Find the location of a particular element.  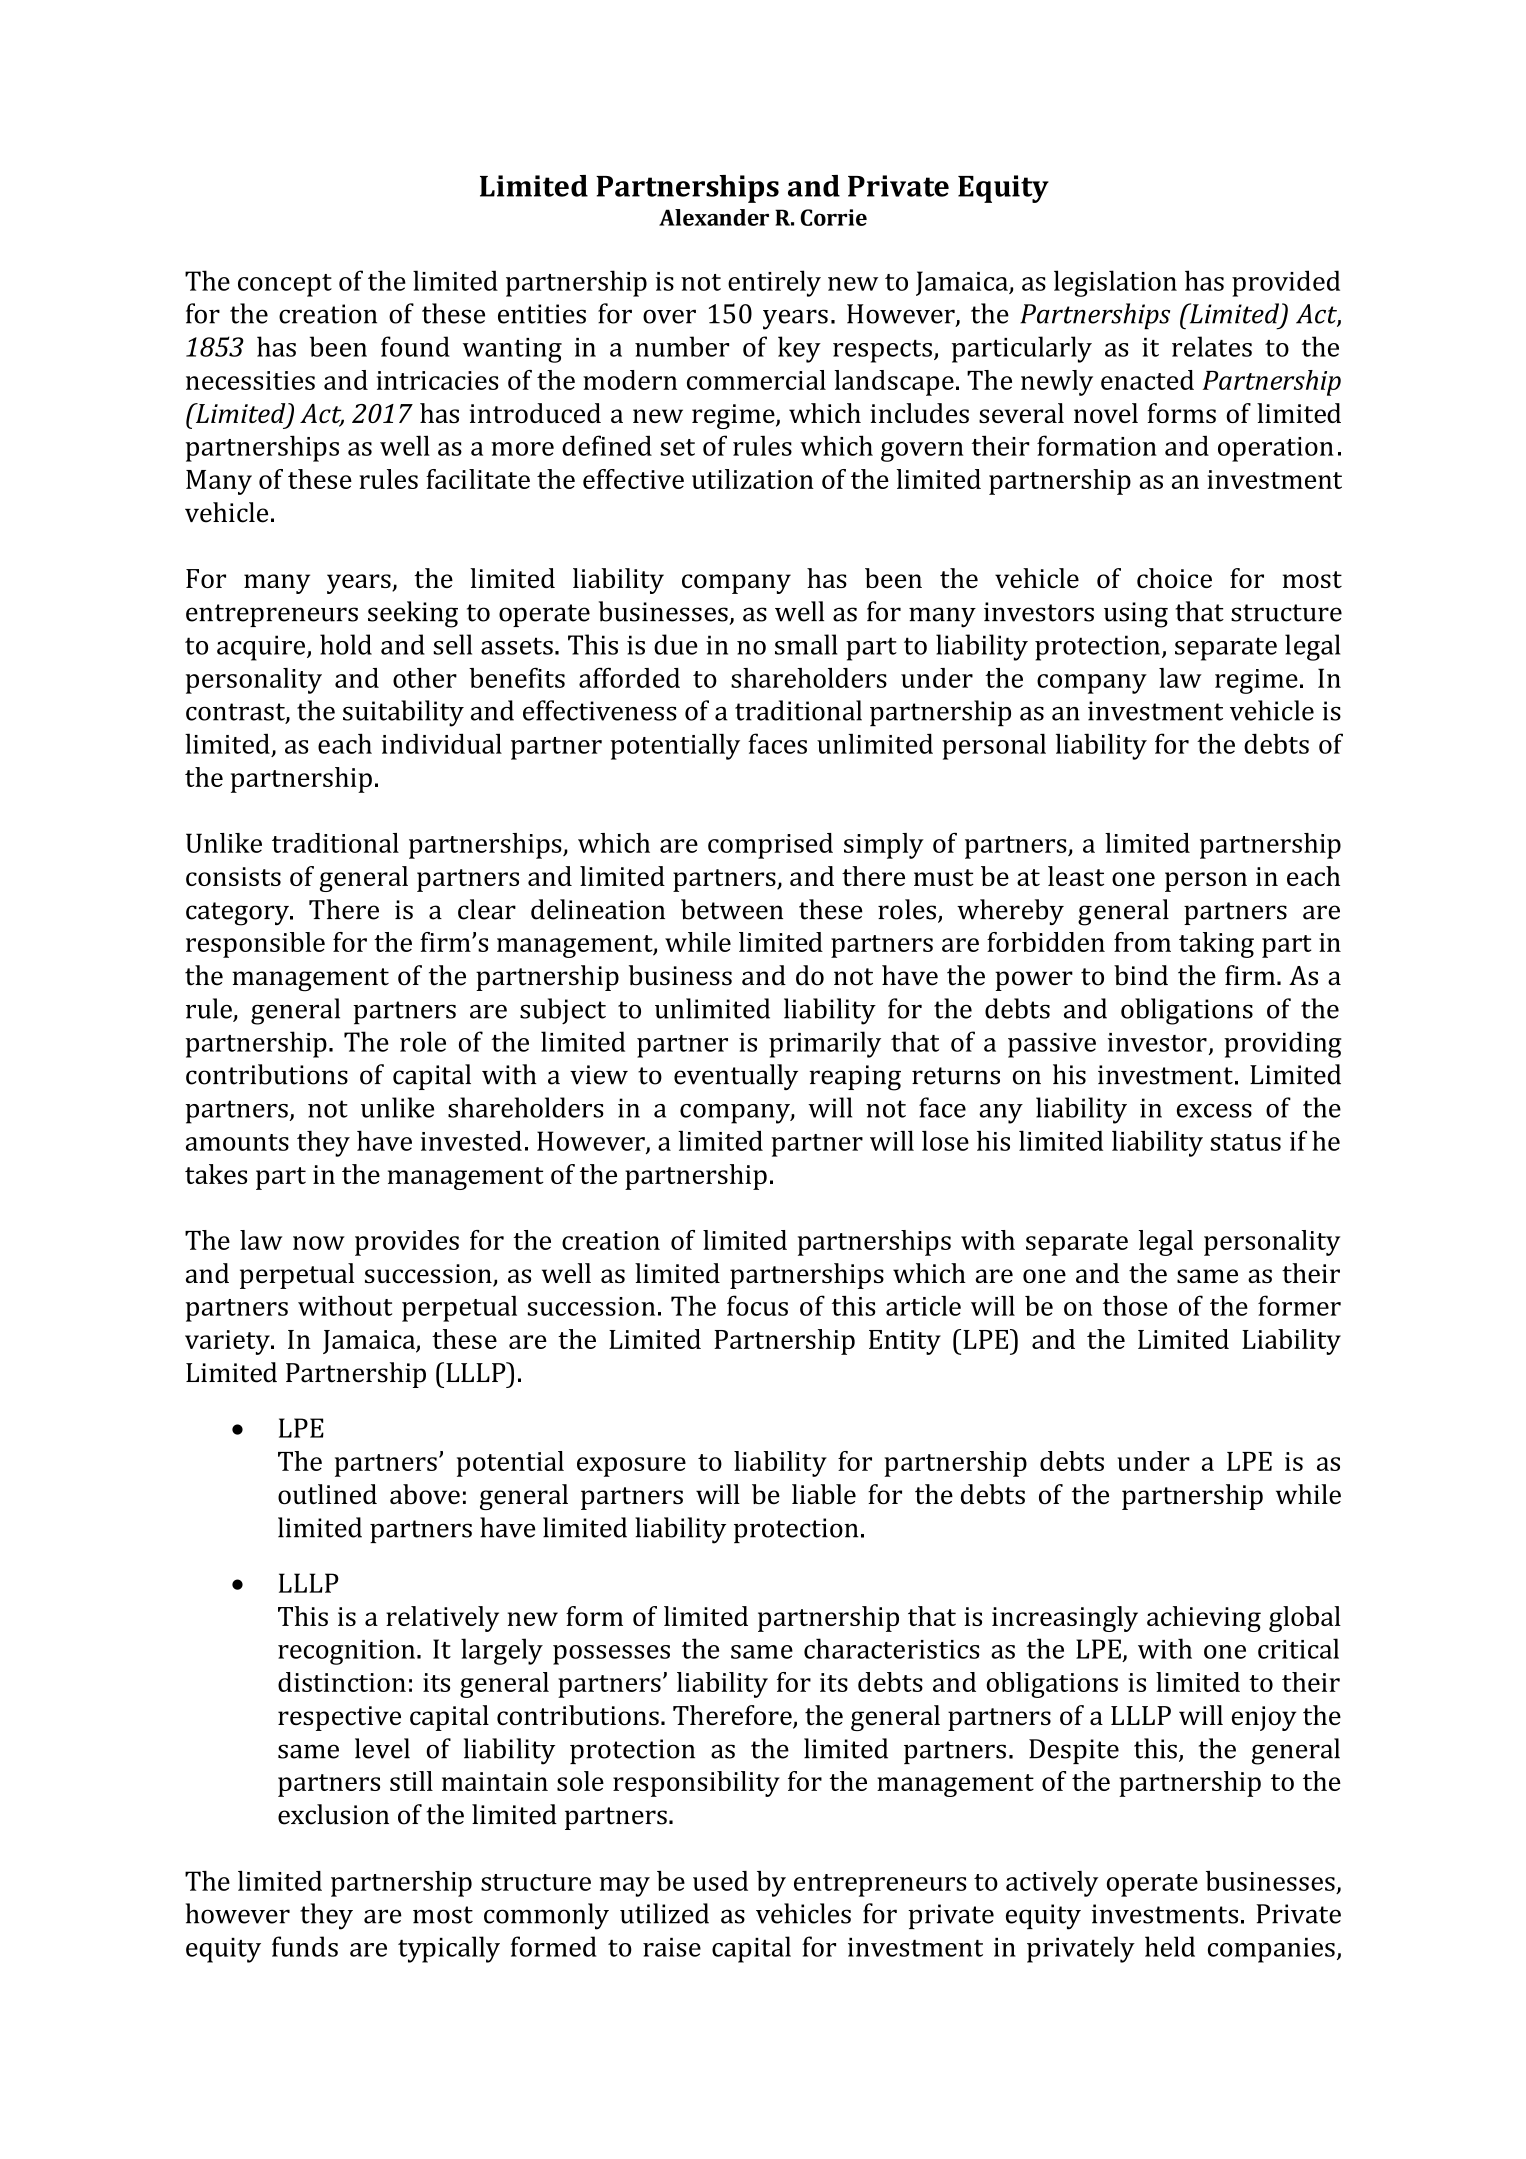

concept is located at coordinates (285, 285).
